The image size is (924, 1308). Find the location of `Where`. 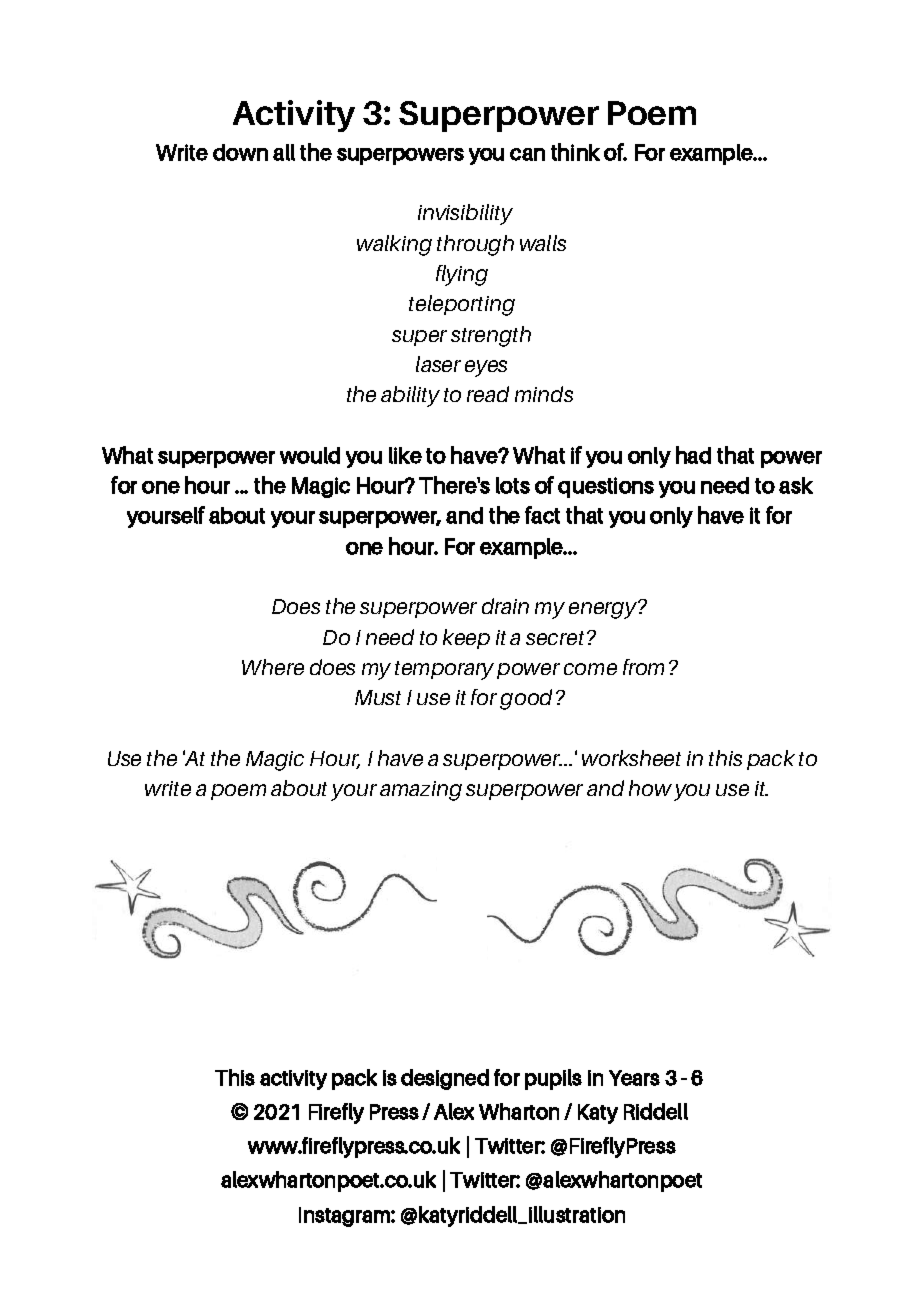

Where is located at coordinates (273, 667).
